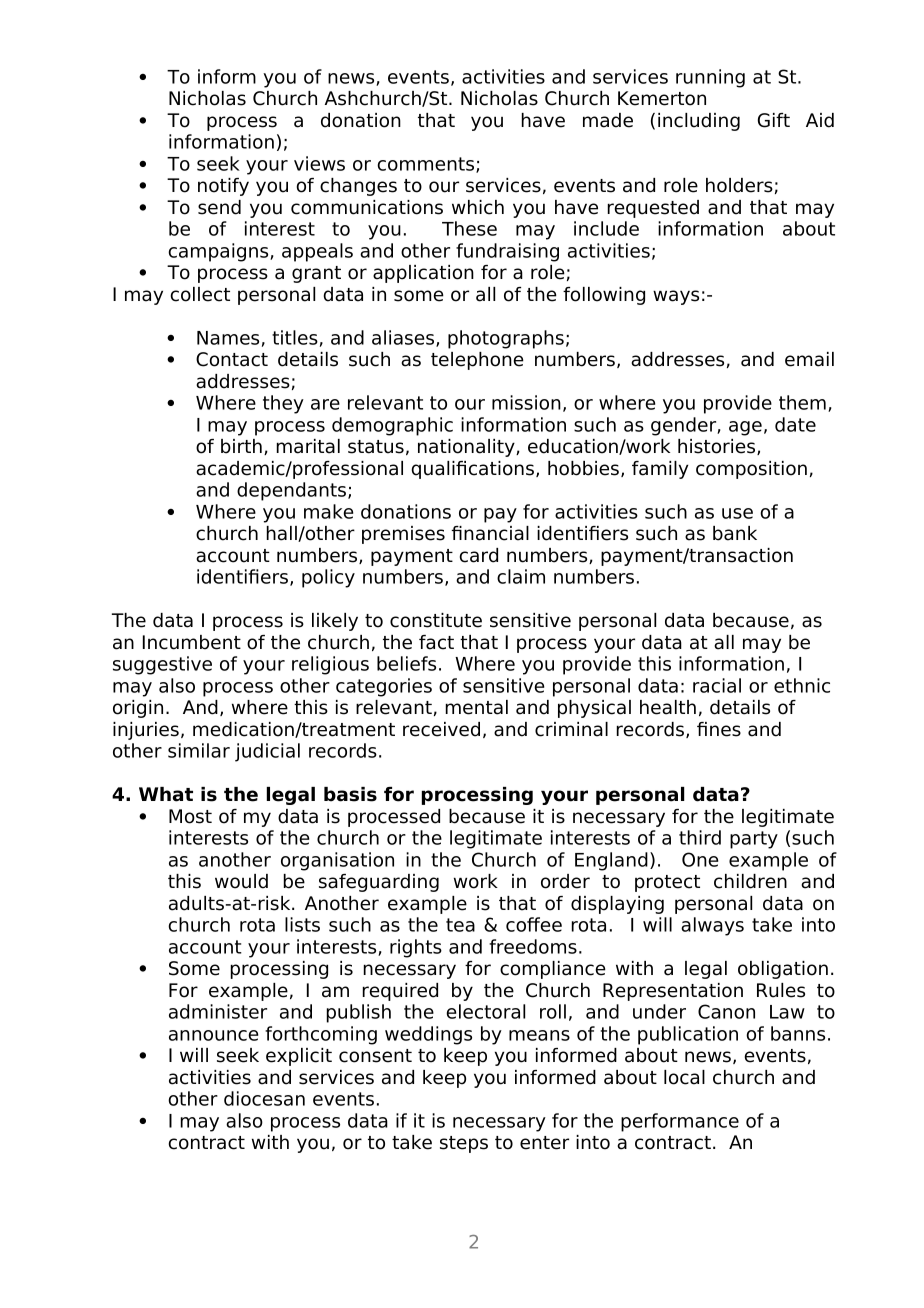 This screenshot has height=1308, width=924. I want to click on notify, so click(223, 187).
